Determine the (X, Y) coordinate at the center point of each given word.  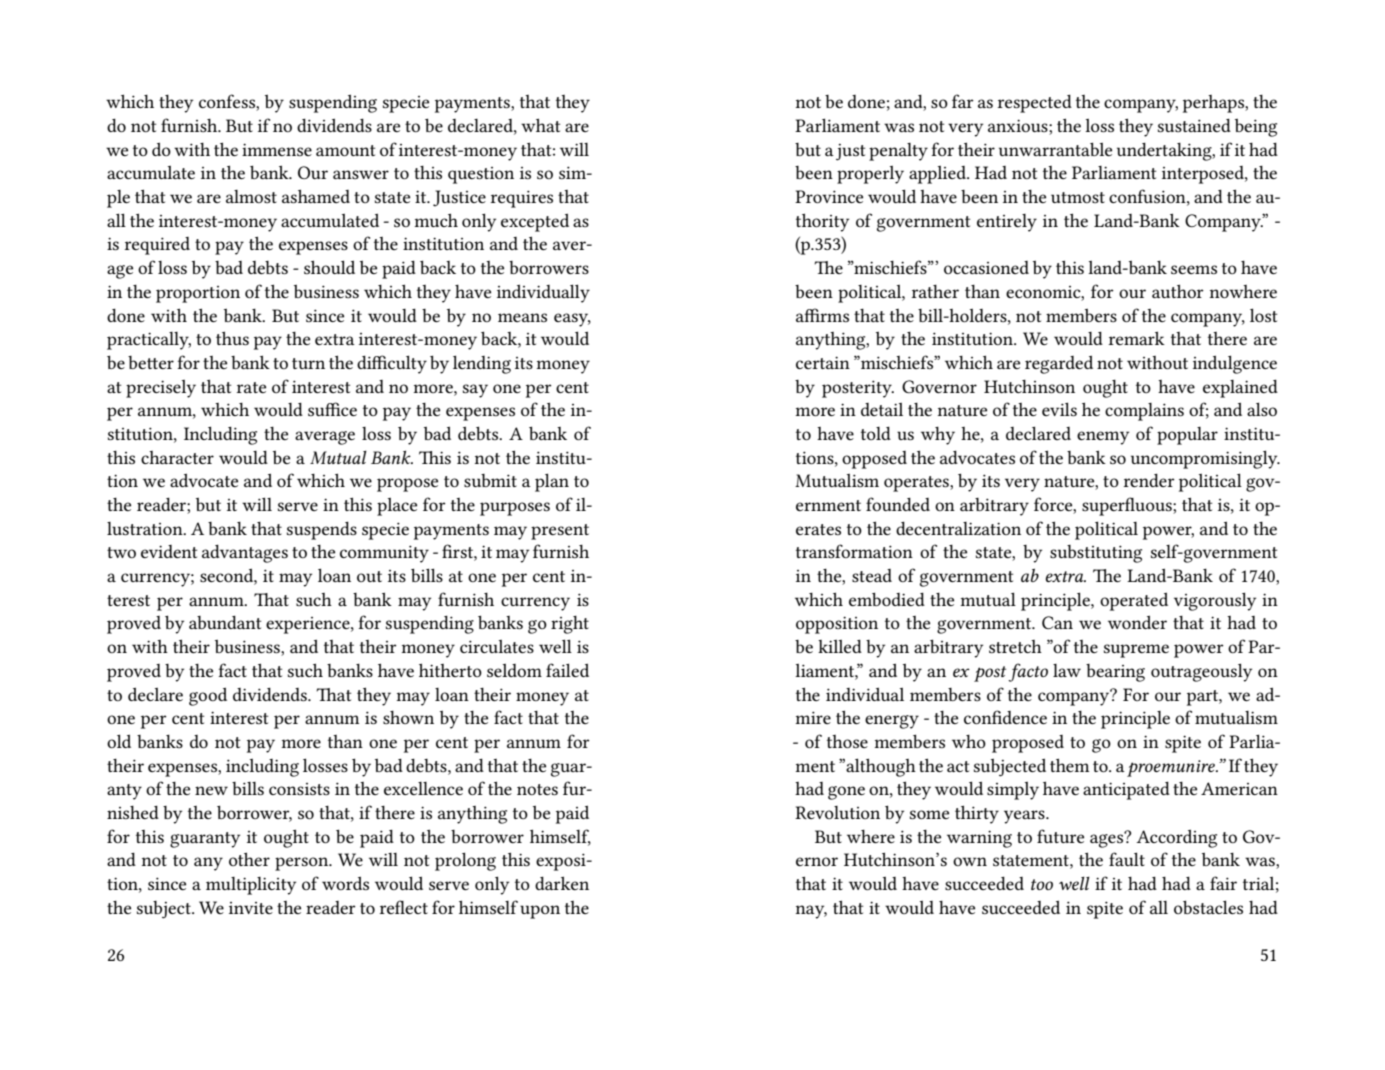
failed (567, 670)
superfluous (1128, 506)
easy (572, 320)
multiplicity (251, 886)
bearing (1115, 673)
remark (1137, 338)
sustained (1194, 125)
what (540, 125)
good (208, 696)
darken (562, 883)
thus (232, 338)
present (560, 532)
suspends (322, 531)
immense (277, 149)
